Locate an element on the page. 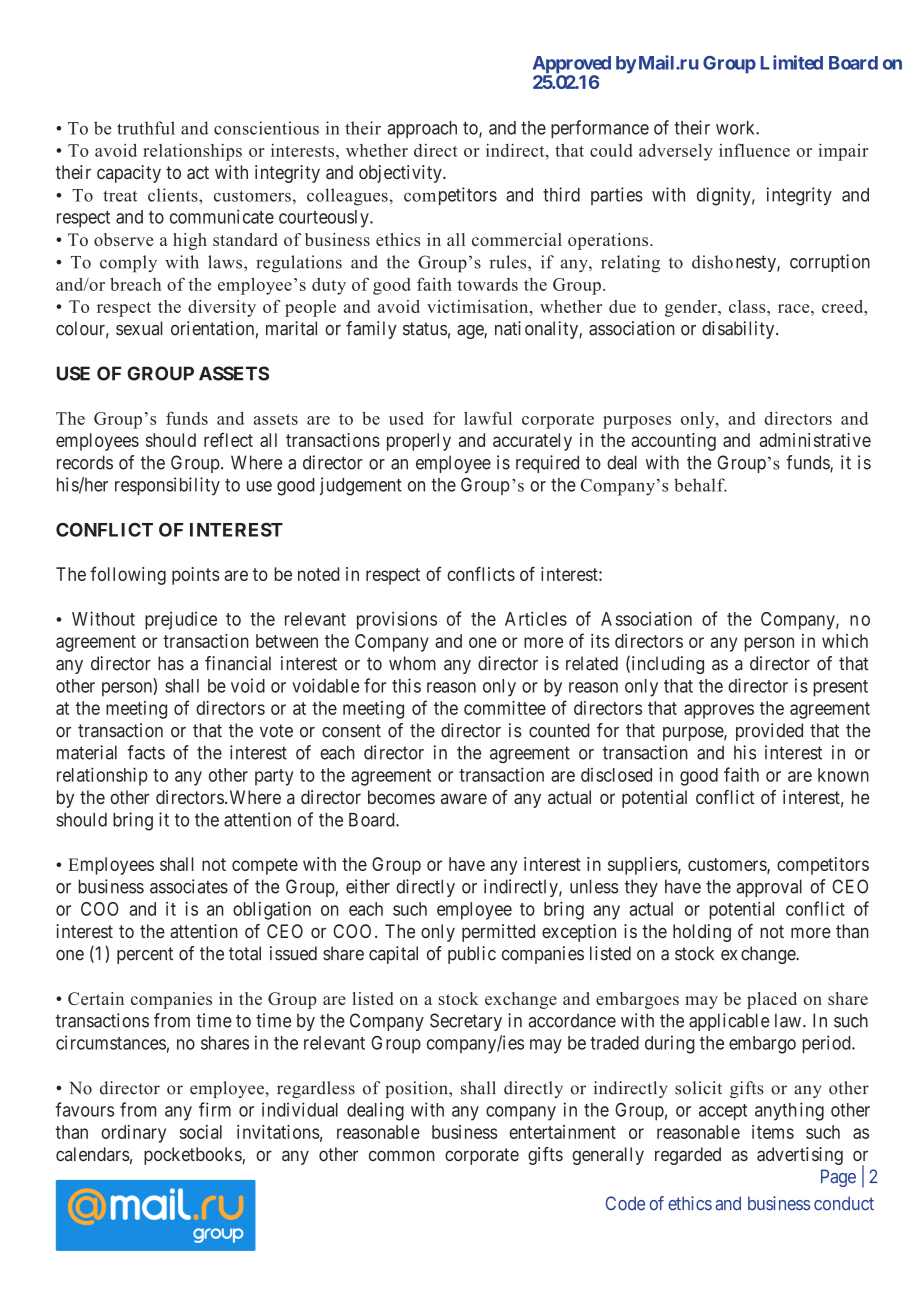  approach is located at coordinates (422, 129).
